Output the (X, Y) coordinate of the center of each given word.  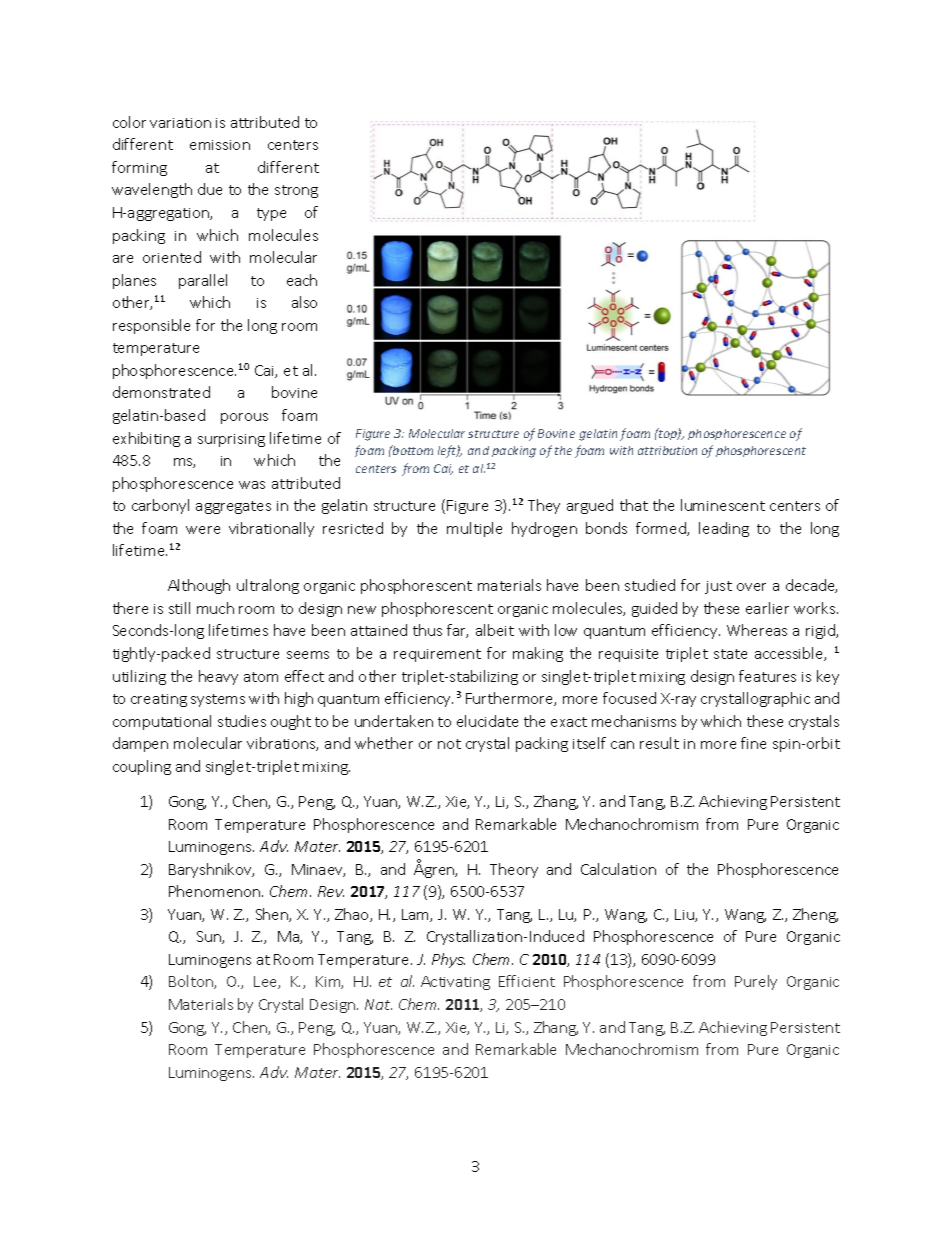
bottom (412, 450)
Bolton (192, 982)
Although (199, 586)
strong (296, 191)
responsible (151, 326)
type (271, 214)
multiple (474, 529)
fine (753, 743)
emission (220, 145)
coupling (142, 767)
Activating (455, 983)
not (449, 744)
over (751, 587)
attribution (667, 450)
